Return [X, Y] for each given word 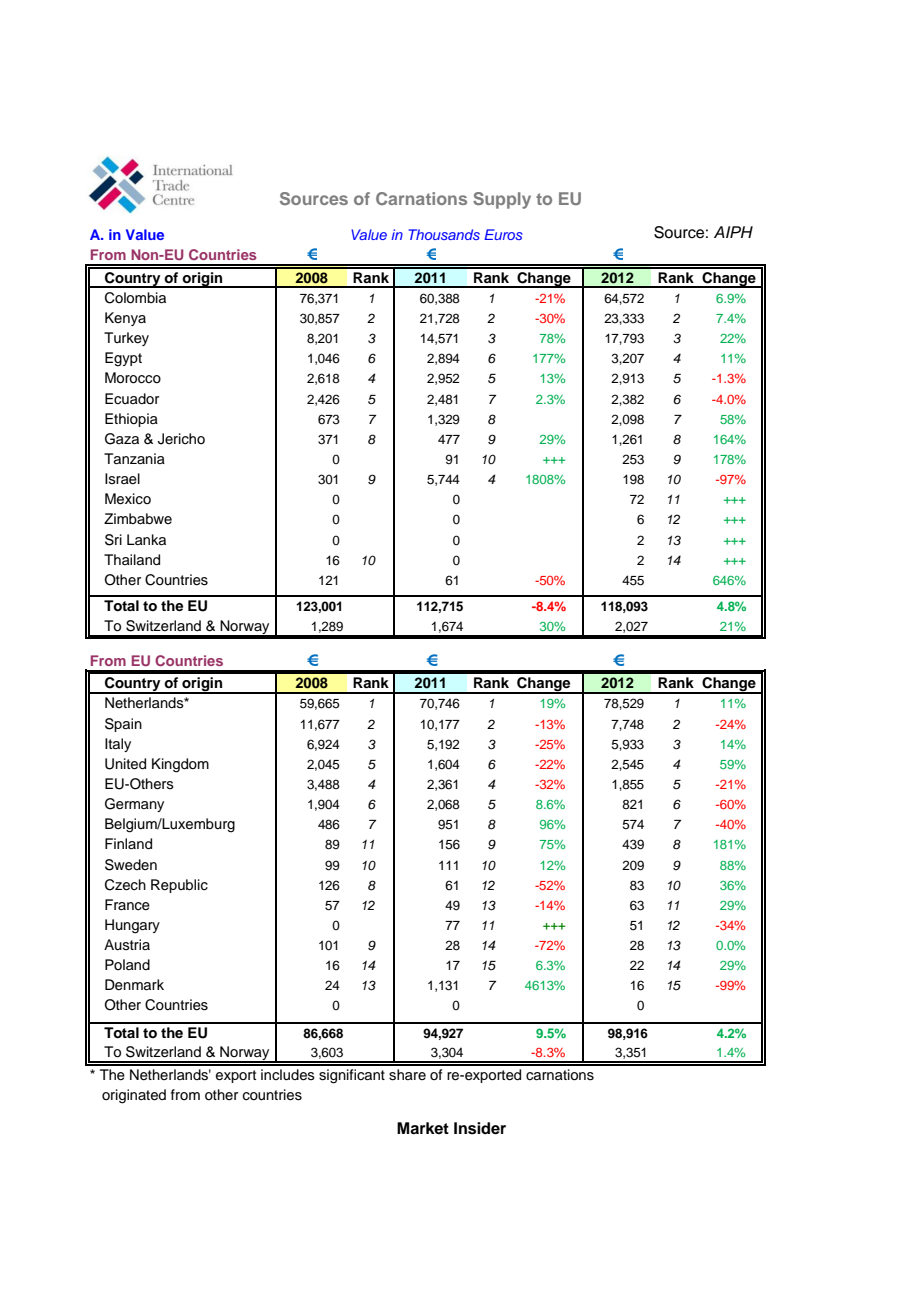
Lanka [146, 539]
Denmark [134, 985]
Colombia [135, 298]
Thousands [444, 234]
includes [288, 1075]
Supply [502, 200]
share [407, 1075]
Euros [503, 234]
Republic [179, 886]
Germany [134, 805]
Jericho [181, 439]
